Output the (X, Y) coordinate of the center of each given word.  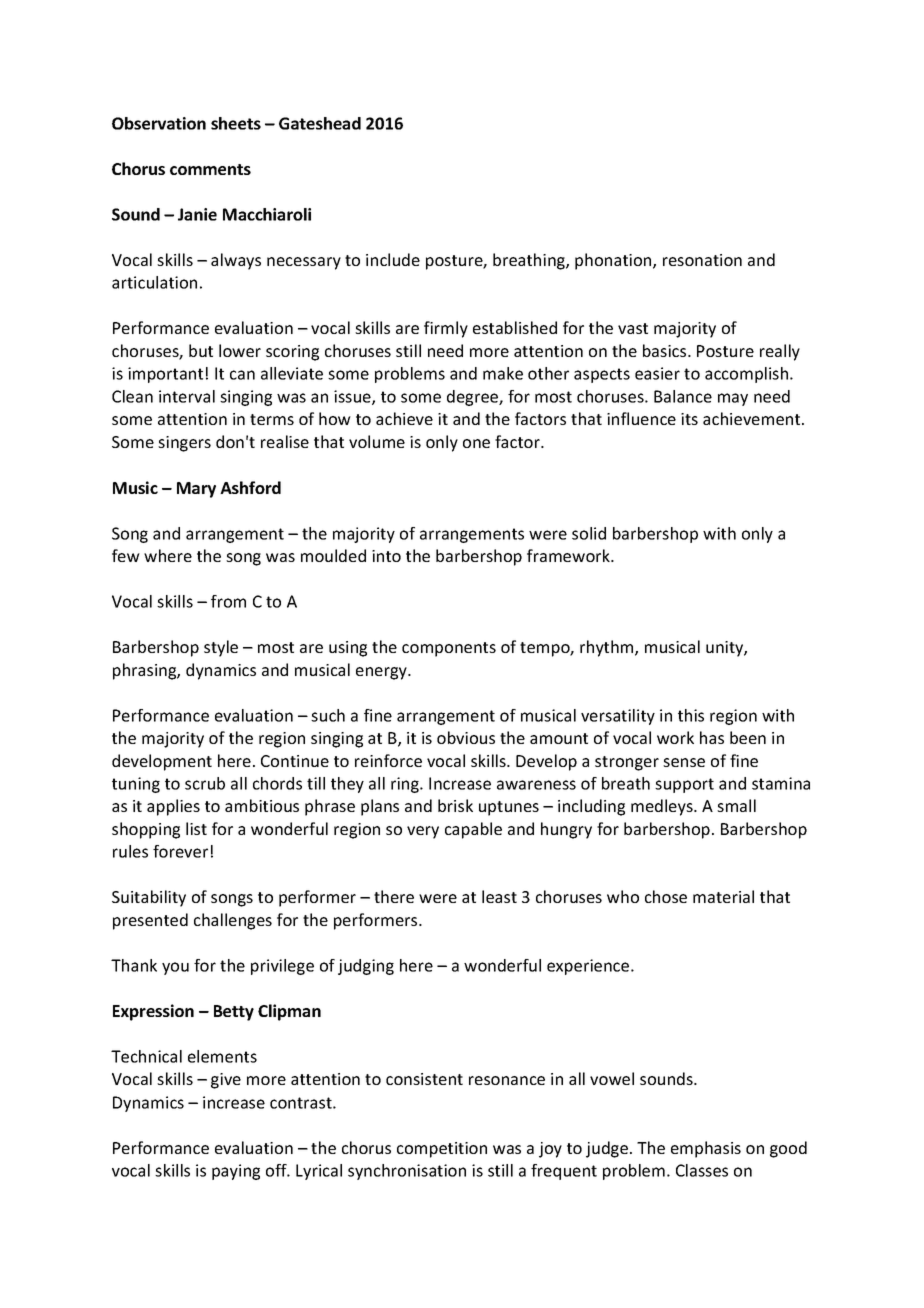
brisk (455, 805)
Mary (196, 490)
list (196, 828)
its (689, 419)
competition (442, 1150)
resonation (702, 260)
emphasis (706, 1149)
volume (377, 441)
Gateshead (320, 123)
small (736, 805)
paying (236, 1172)
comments (210, 169)
